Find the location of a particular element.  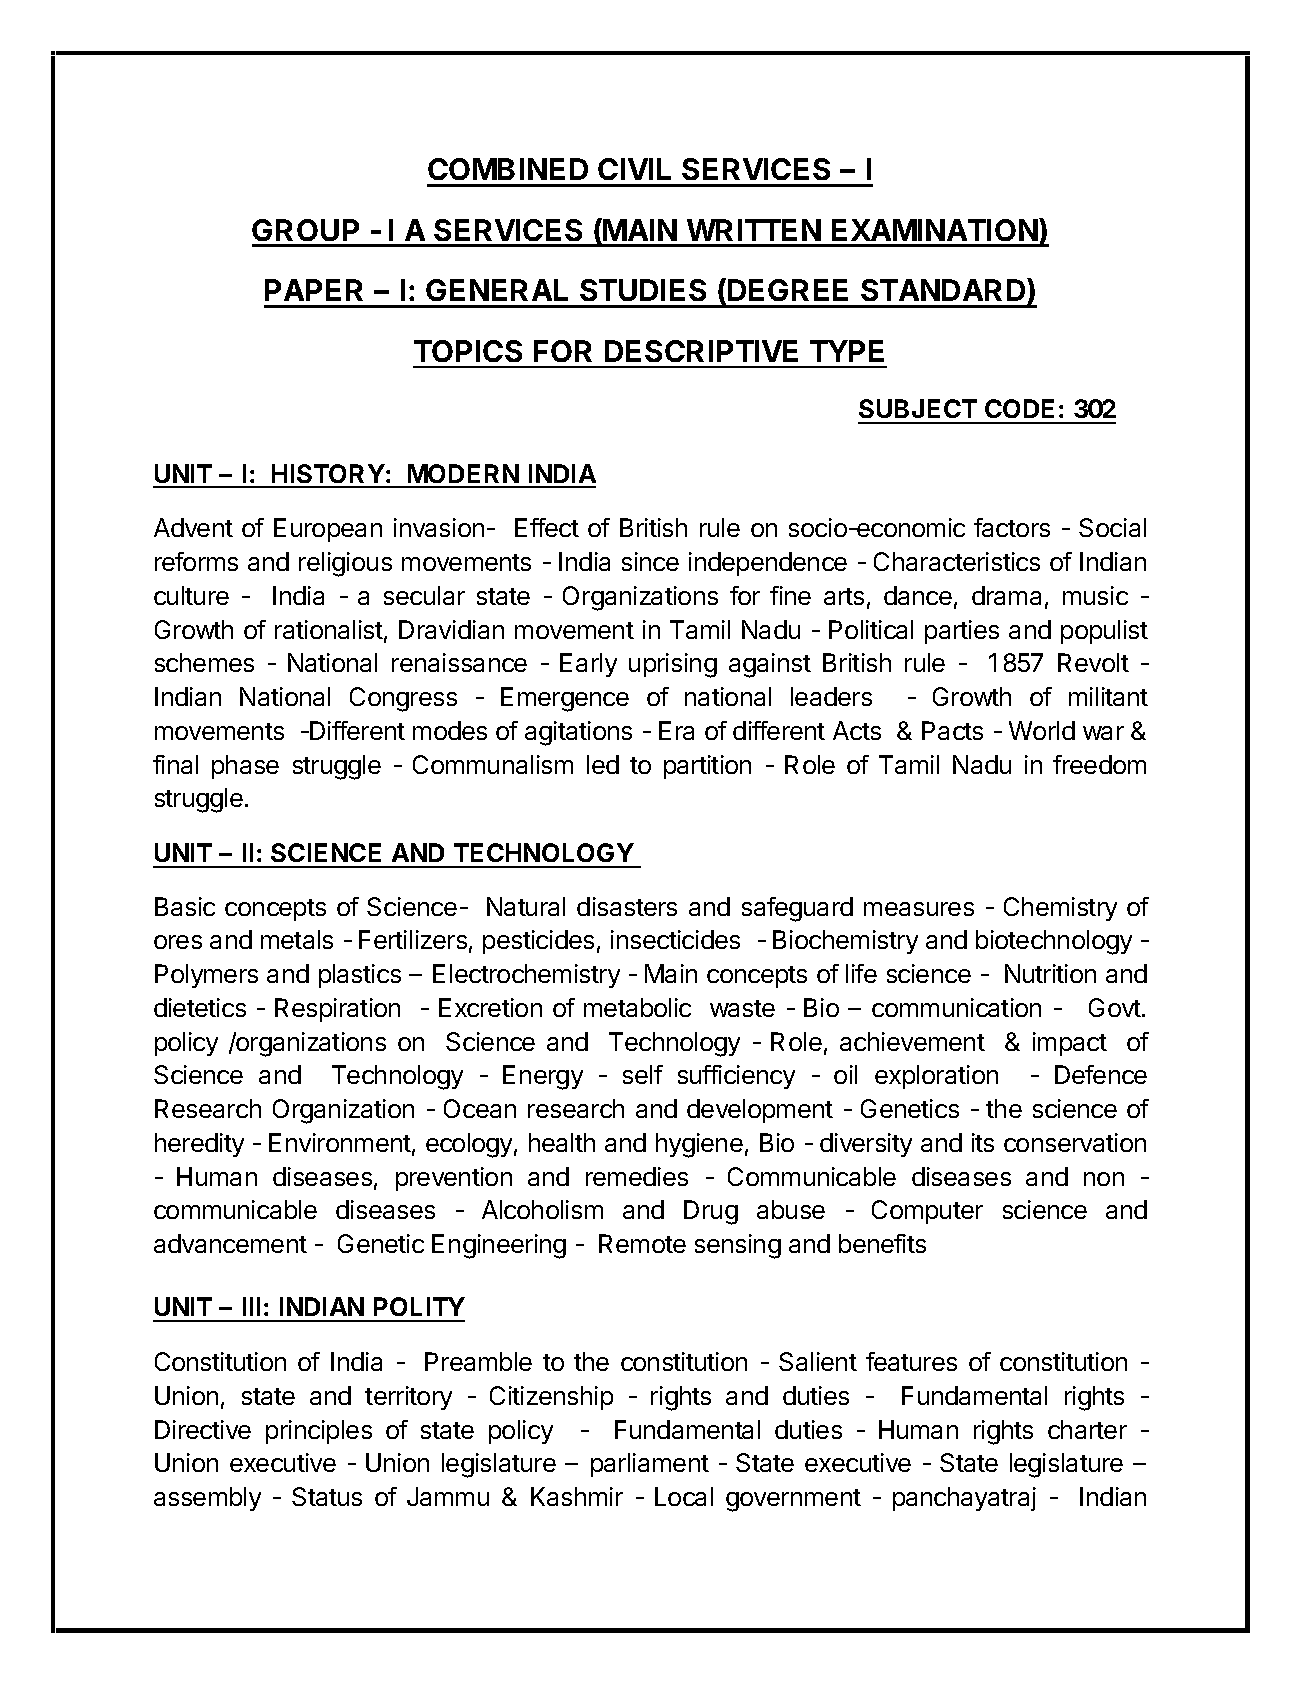

parliament is located at coordinates (650, 1465).
